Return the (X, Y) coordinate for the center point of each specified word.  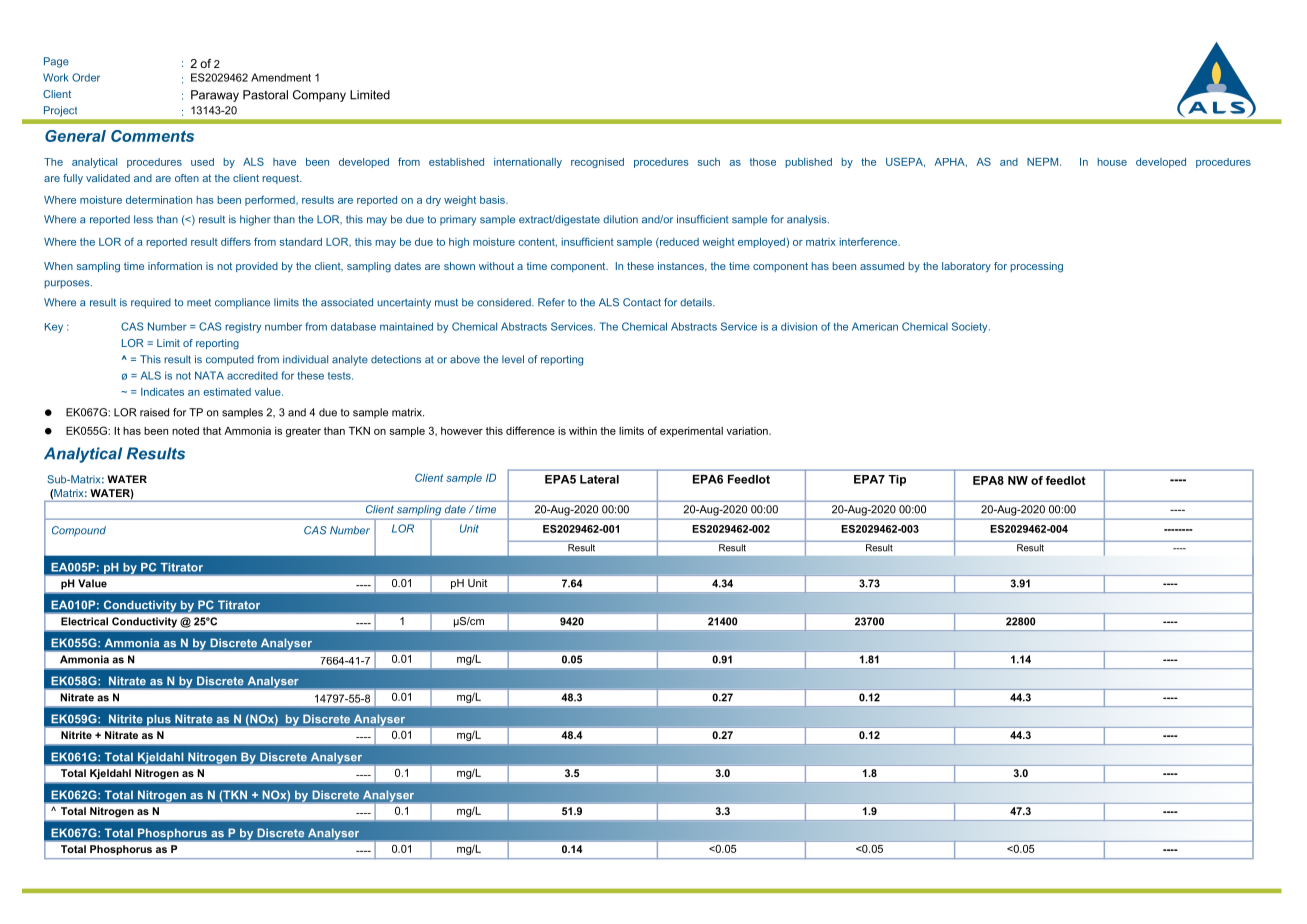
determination (159, 200)
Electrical (84, 621)
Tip (897, 480)
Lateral (599, 479)
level (513, 359)
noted (185, 431)
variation (748, 431)
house (1112, 162)
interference (869, 241)
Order (86, 77)
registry (243, 327)
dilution (620, 219)
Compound (79, 531)
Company (319, 96)
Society (971, 327)
